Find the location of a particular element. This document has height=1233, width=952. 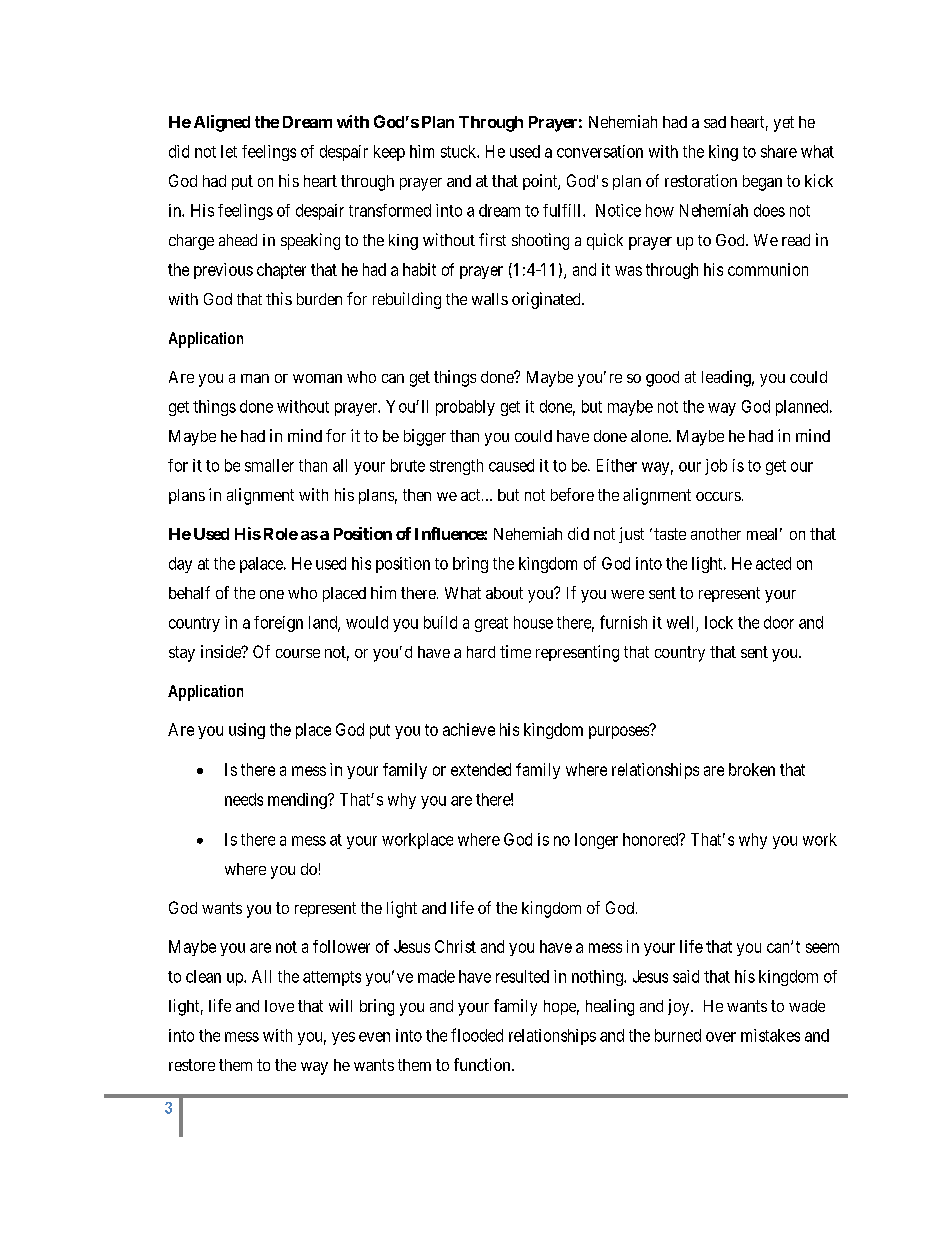

about is located at coordinates (504, 593).
